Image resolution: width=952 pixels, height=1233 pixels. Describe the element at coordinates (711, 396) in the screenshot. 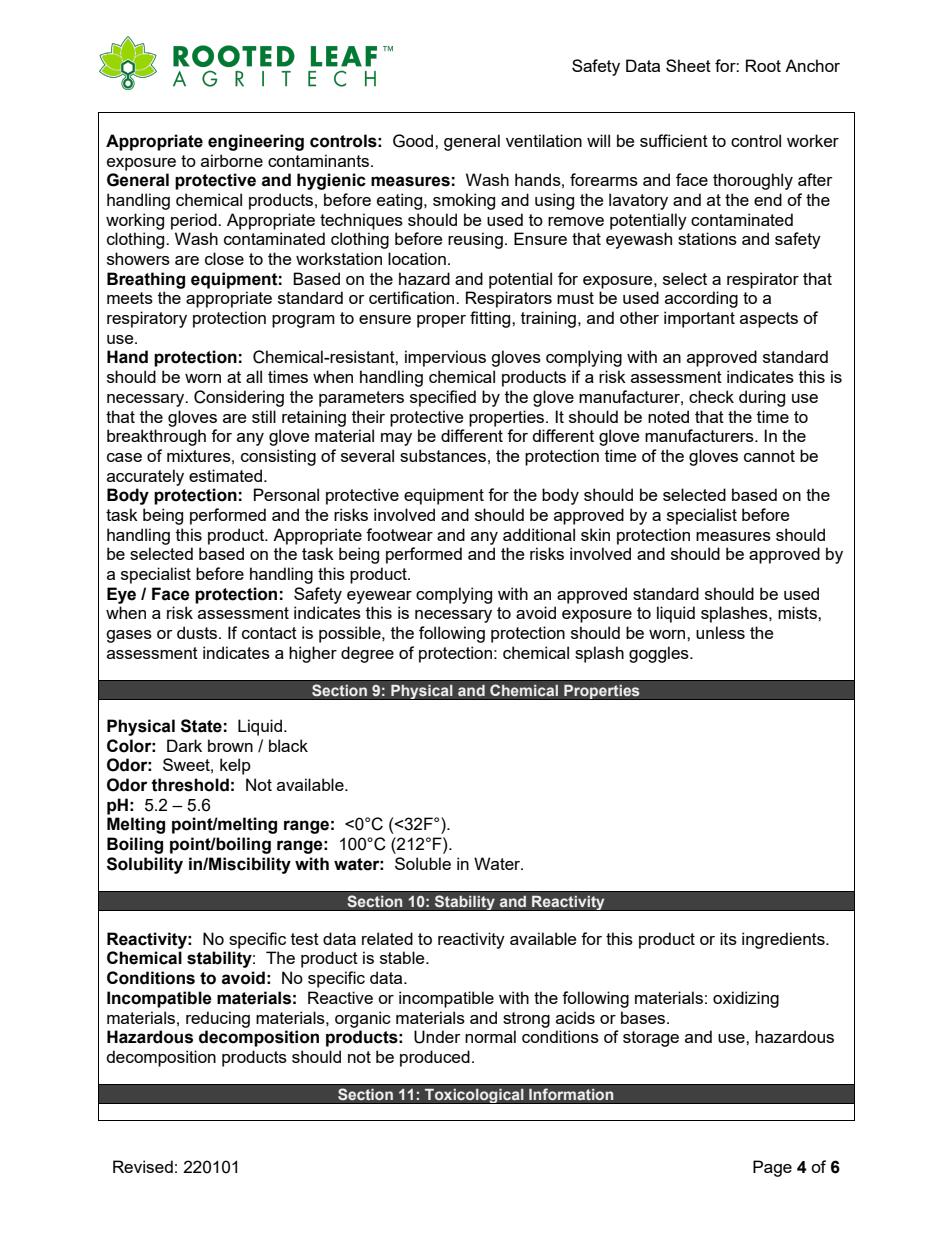

I see `check` at that location.
